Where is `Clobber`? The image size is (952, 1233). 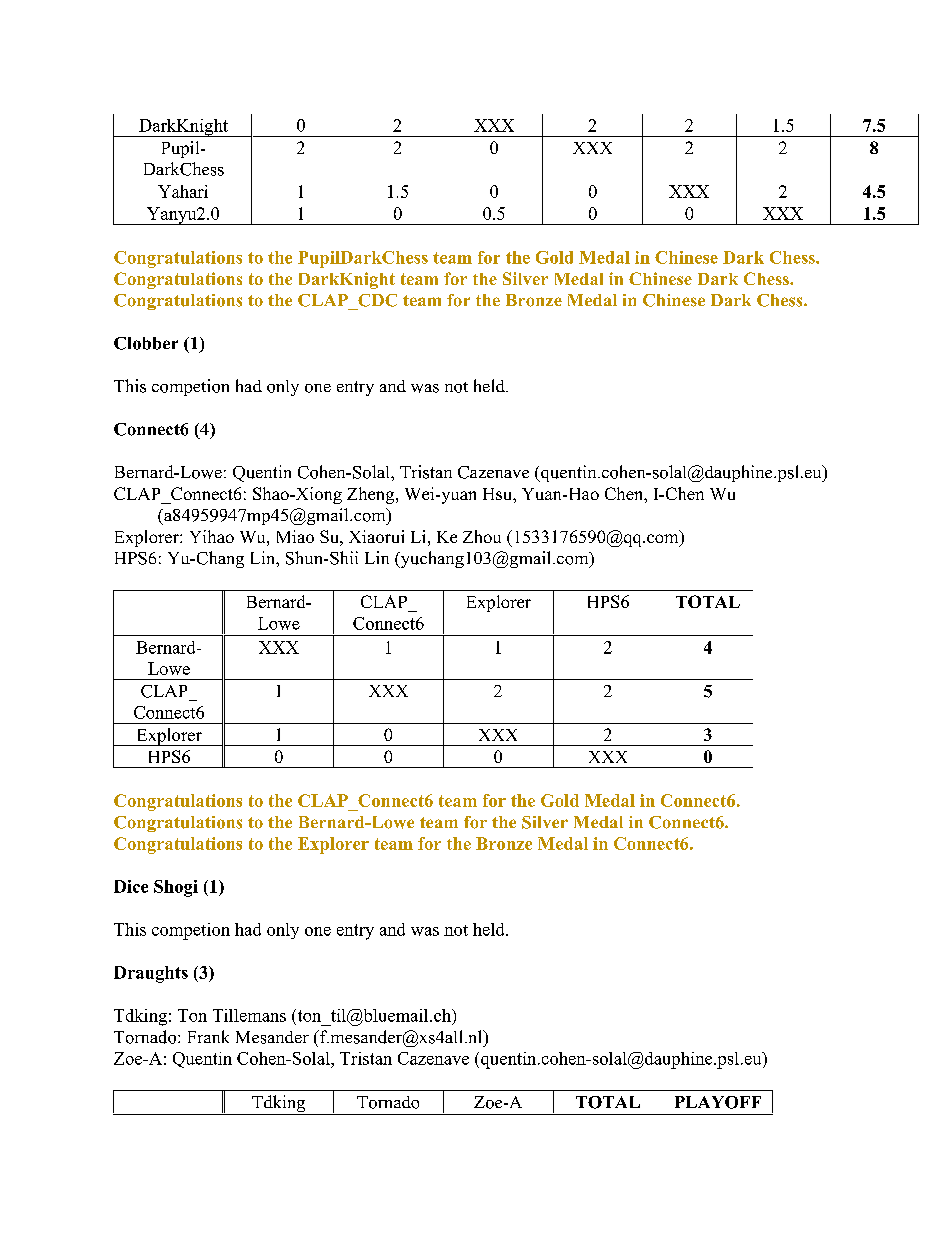
Clobber is located at coordinates (146, 343).
